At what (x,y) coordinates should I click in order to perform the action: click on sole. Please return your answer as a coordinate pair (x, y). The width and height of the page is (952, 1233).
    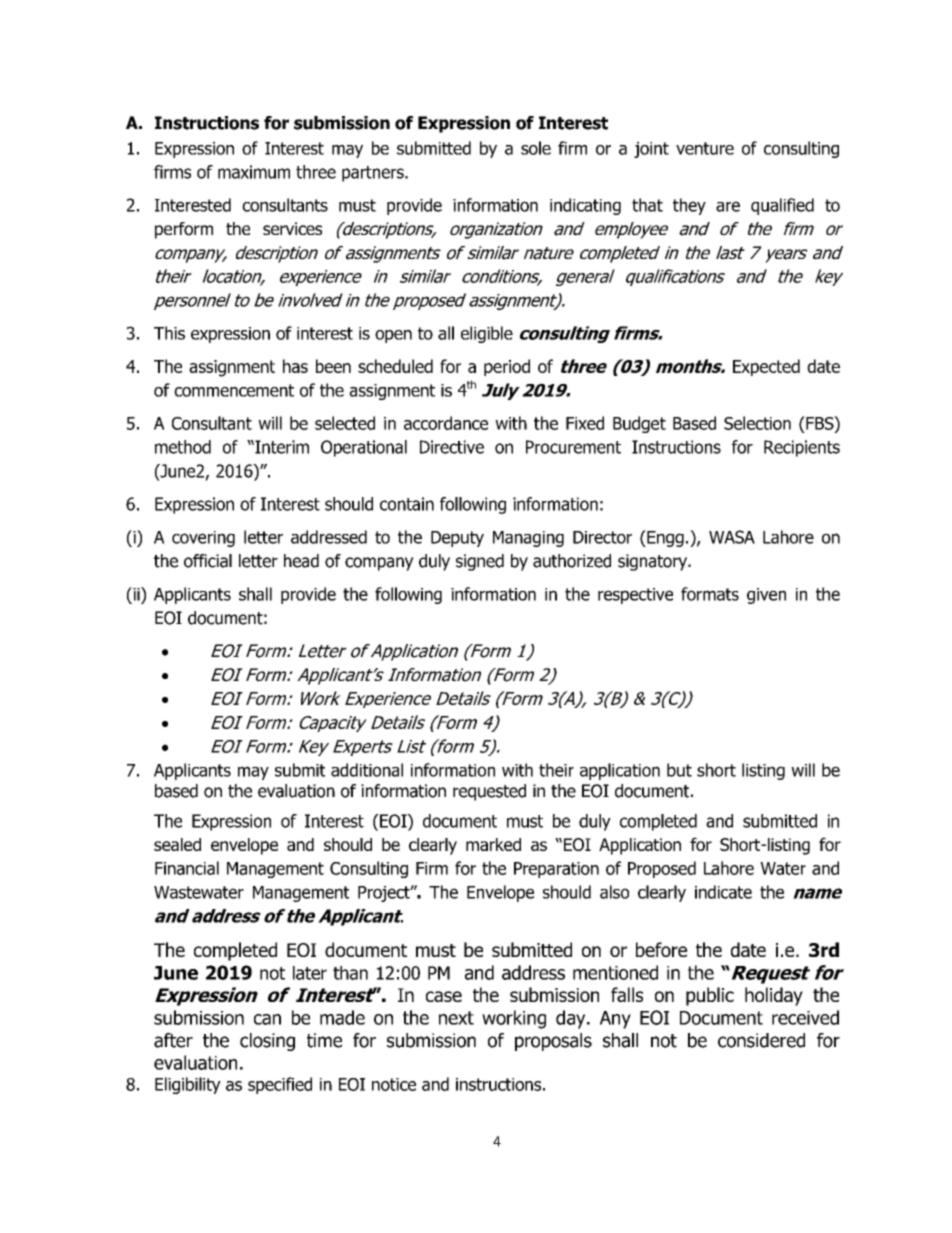
    Looking at the image, I should click on (536, 148).
